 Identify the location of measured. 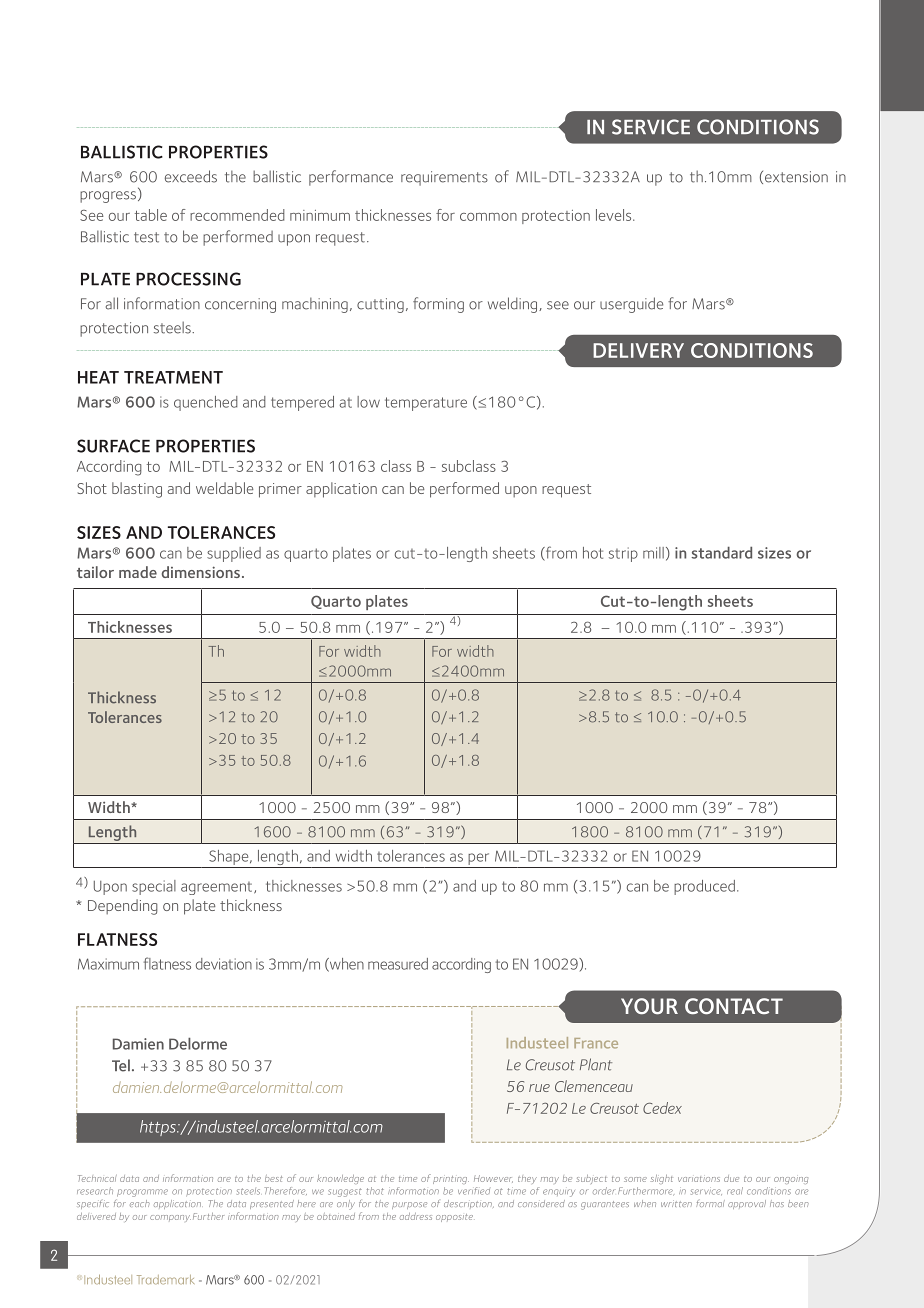
(398, 964).
